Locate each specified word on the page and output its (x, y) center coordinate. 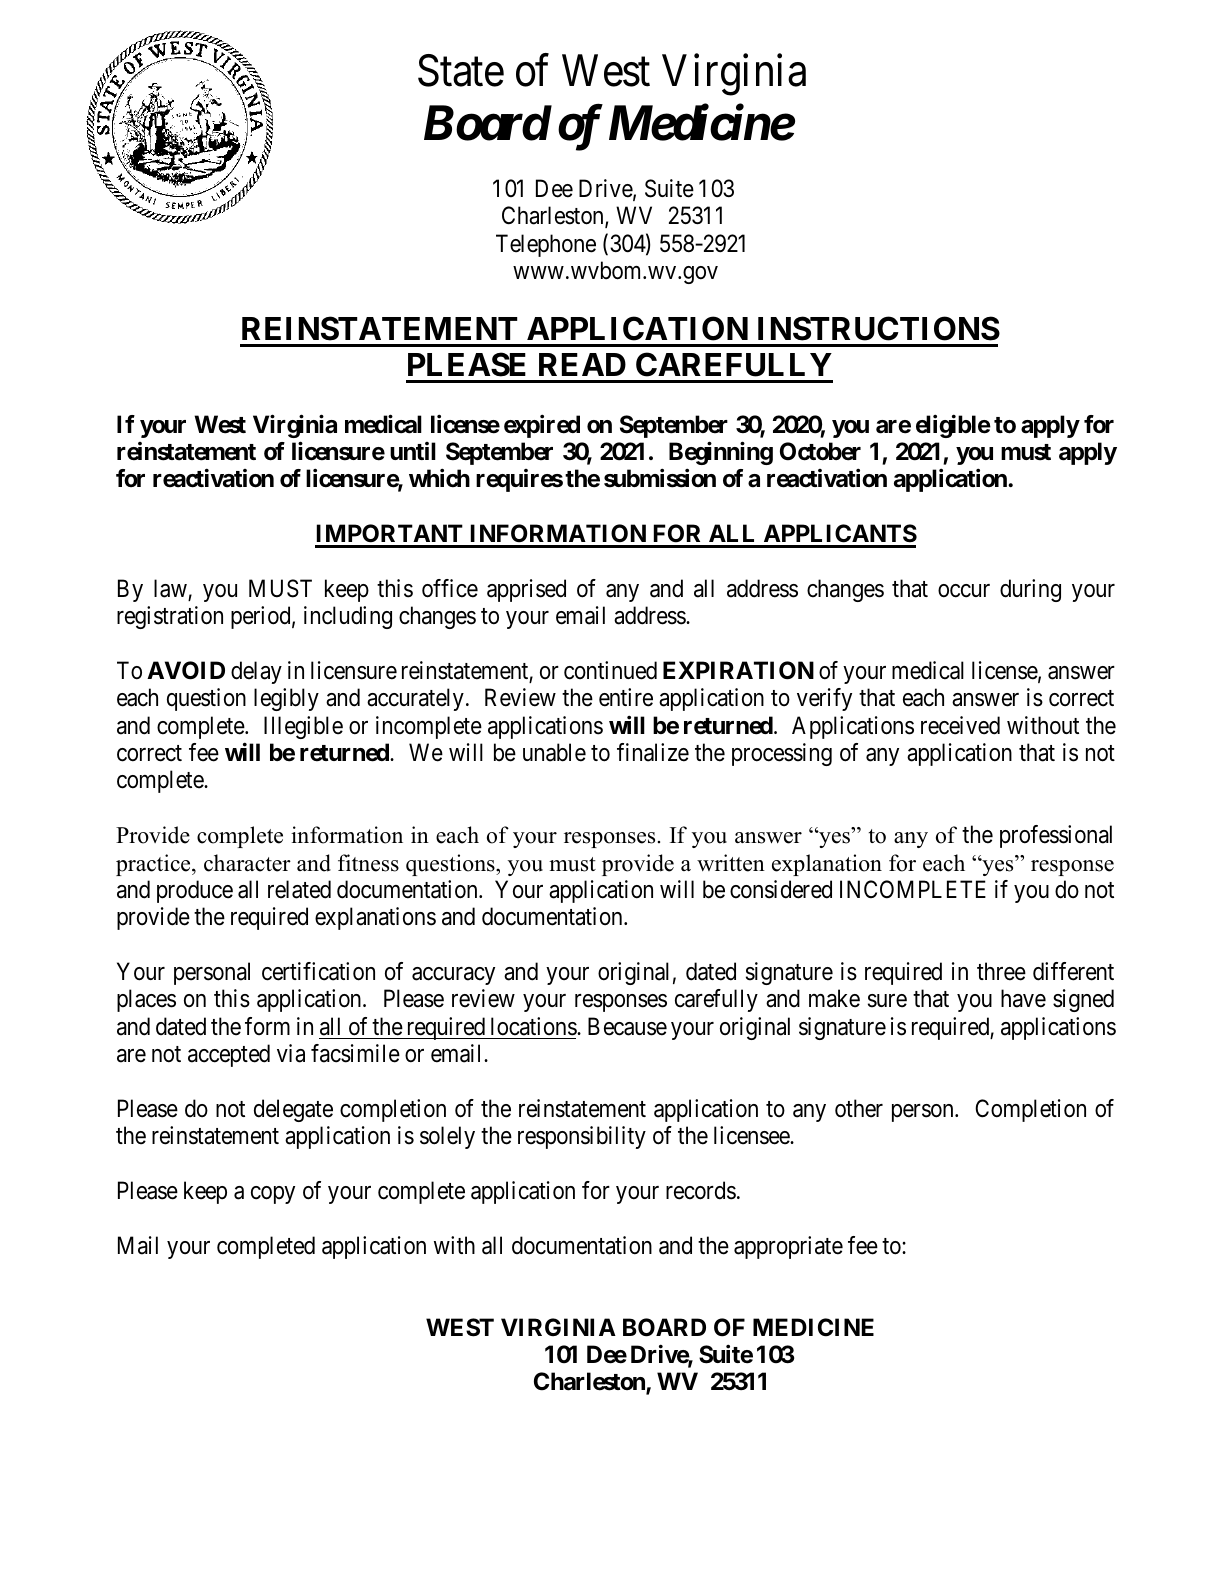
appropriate (788, 1247)
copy (273, 1195)
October (820, 451)
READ (582, 364)
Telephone (546, 245)
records (701, 1190)
